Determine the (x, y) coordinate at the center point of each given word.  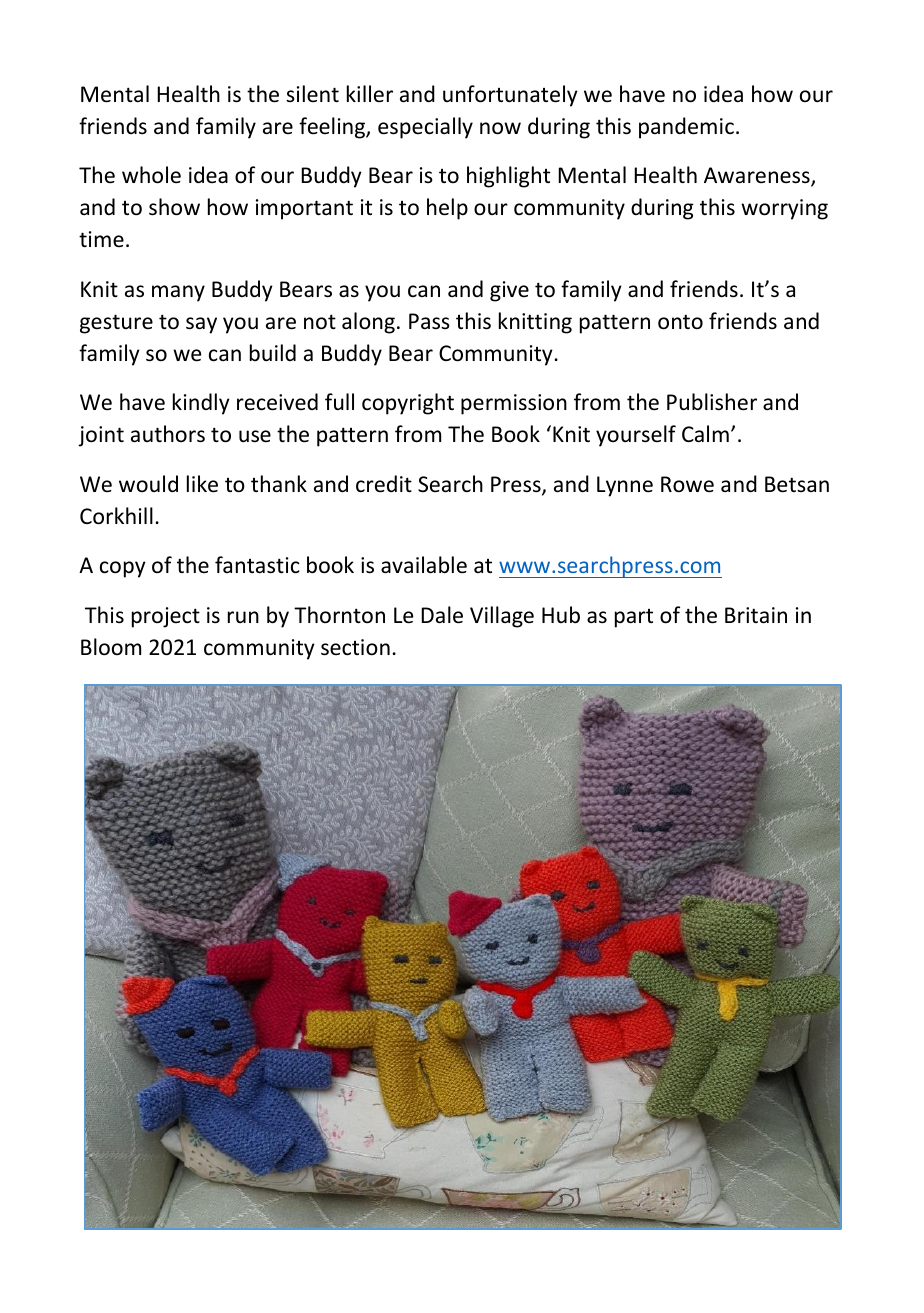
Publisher (712, 402)
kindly (201, 404)
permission (514, 404)
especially (425, 128)
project (166, 617)
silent (312, 93)
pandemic (686, 128)
